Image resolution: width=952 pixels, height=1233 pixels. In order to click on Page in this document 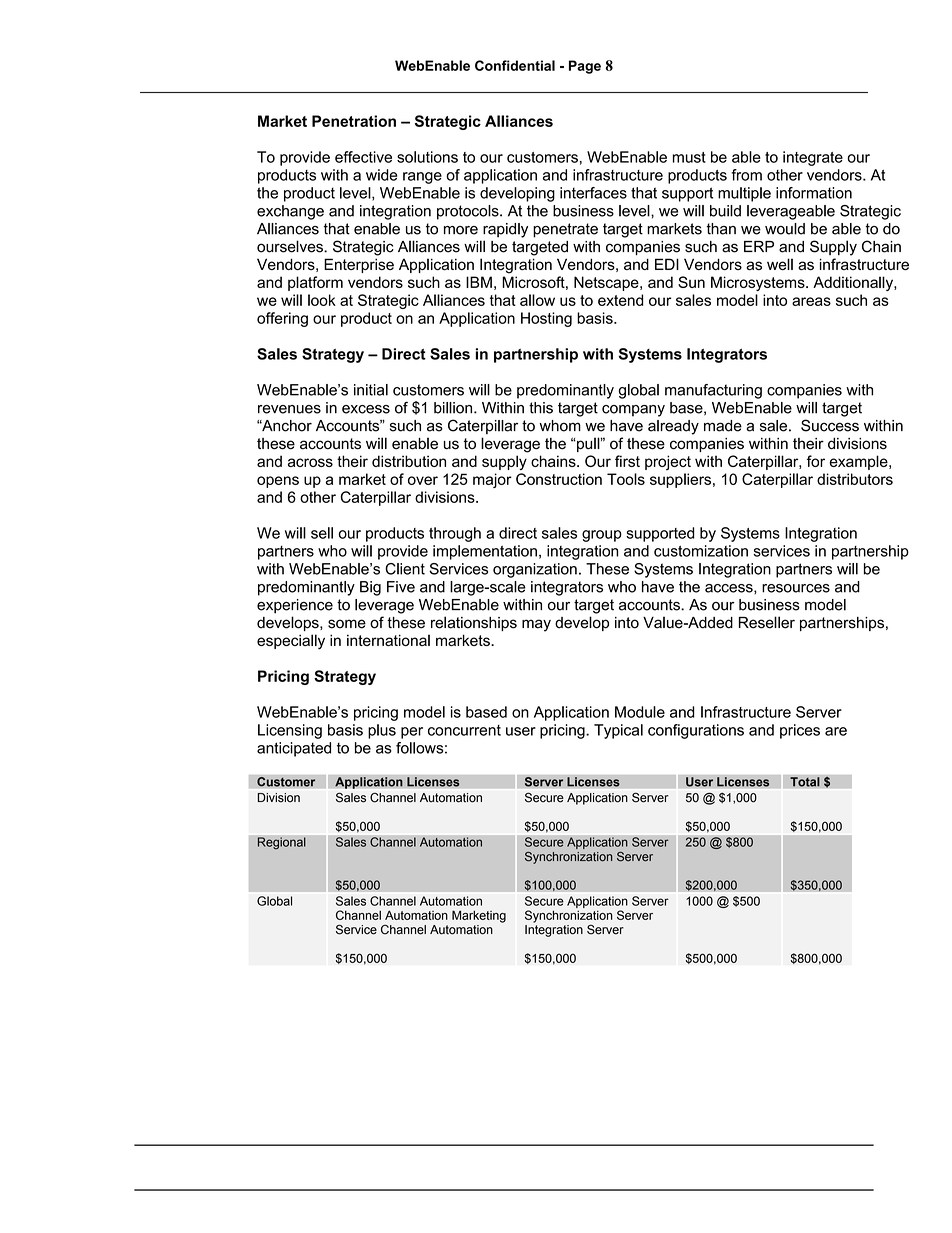, I will do `click(585, 67)`.
